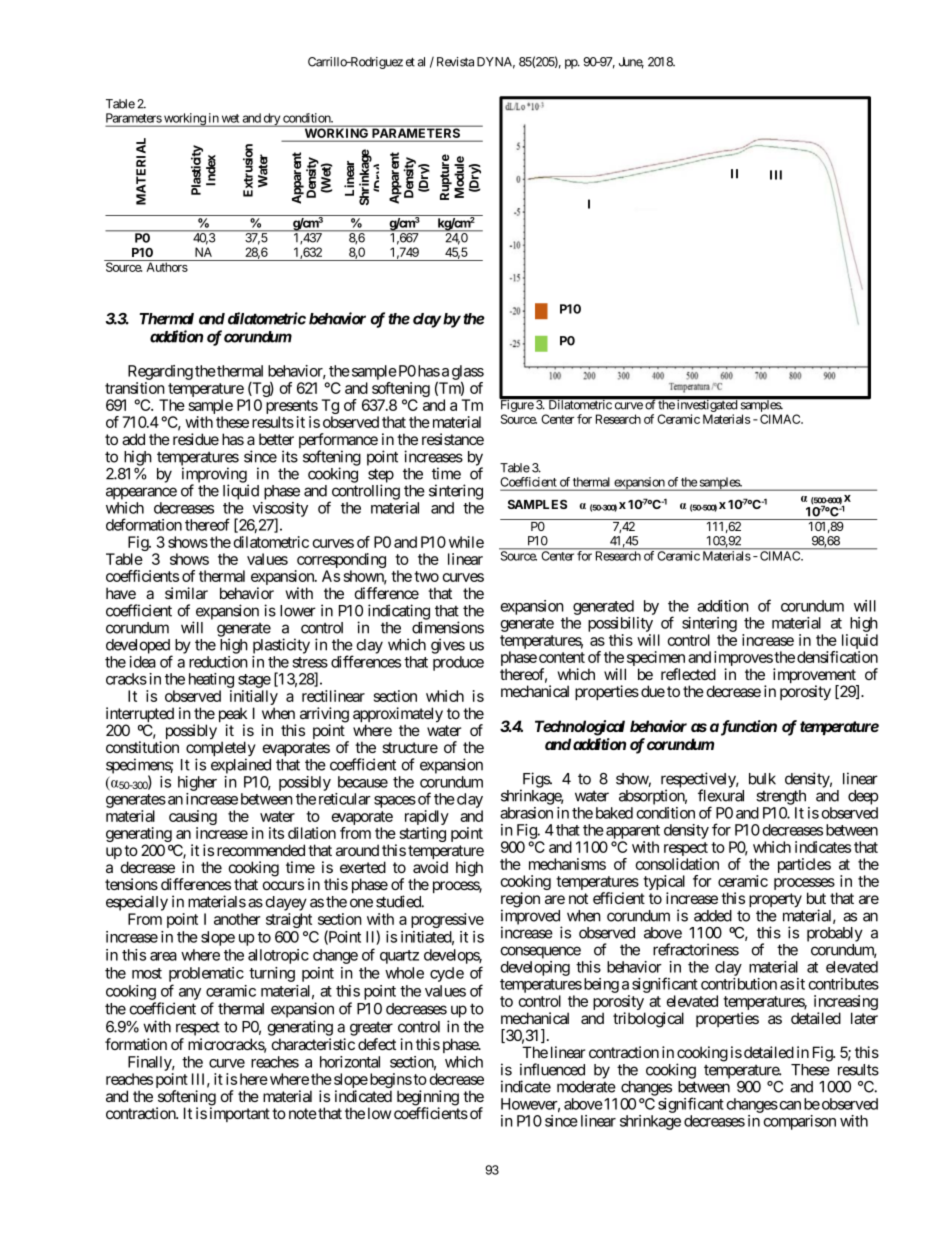  I want to click on Authors, so click(167, 267).
